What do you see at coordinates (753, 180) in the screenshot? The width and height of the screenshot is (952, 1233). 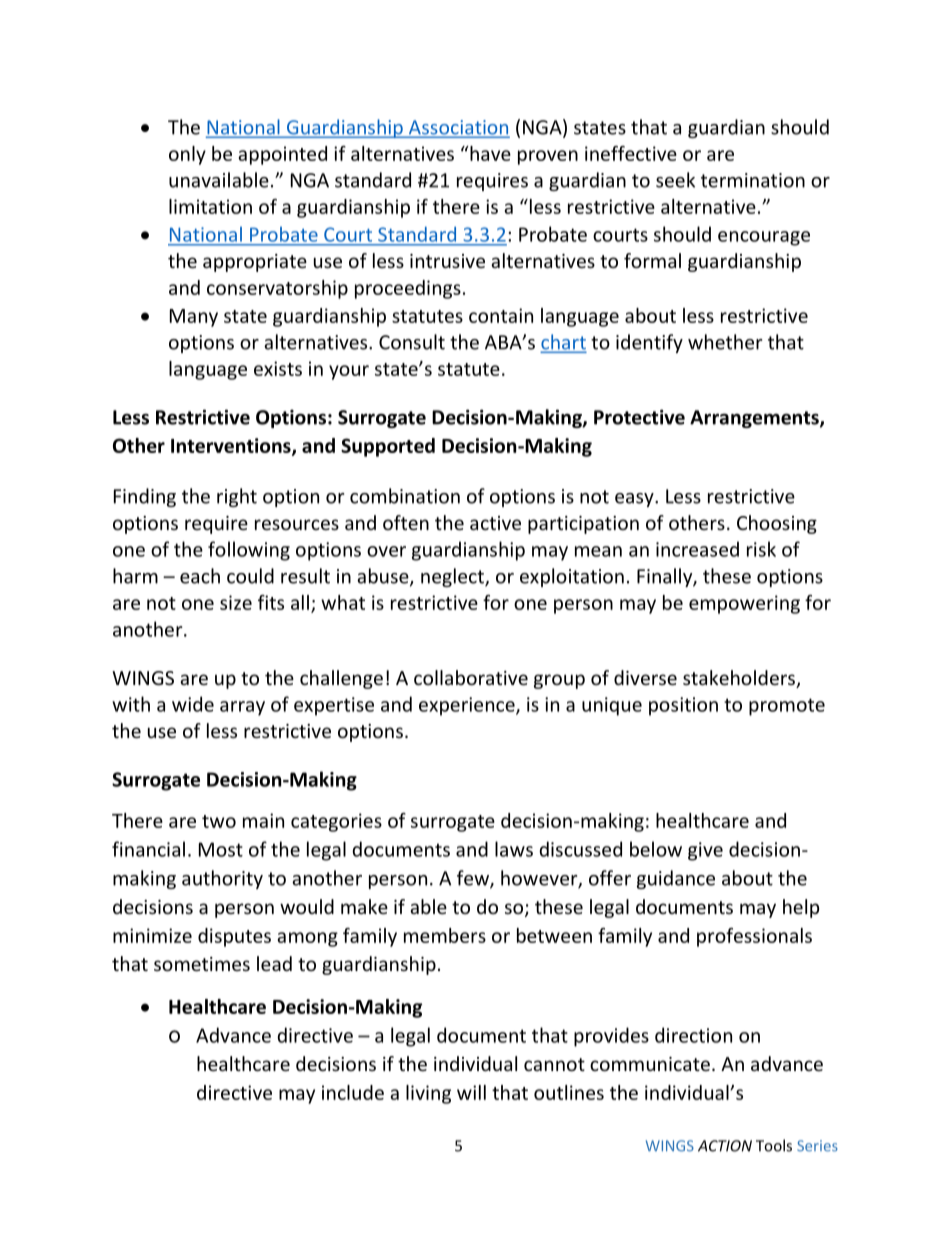 I see `termination` at bounding box center [753, 180].
